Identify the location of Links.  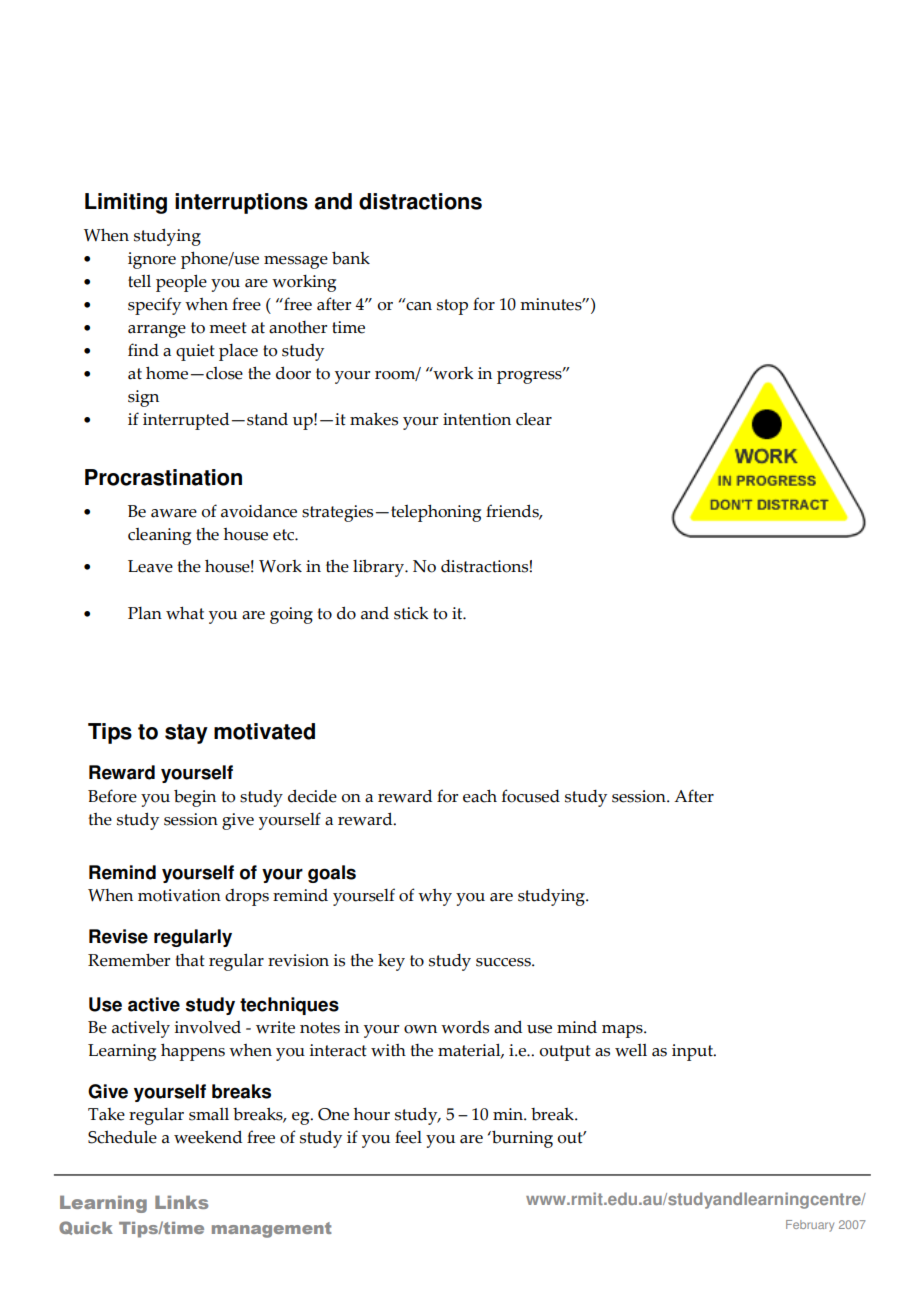
(181, 1202).
